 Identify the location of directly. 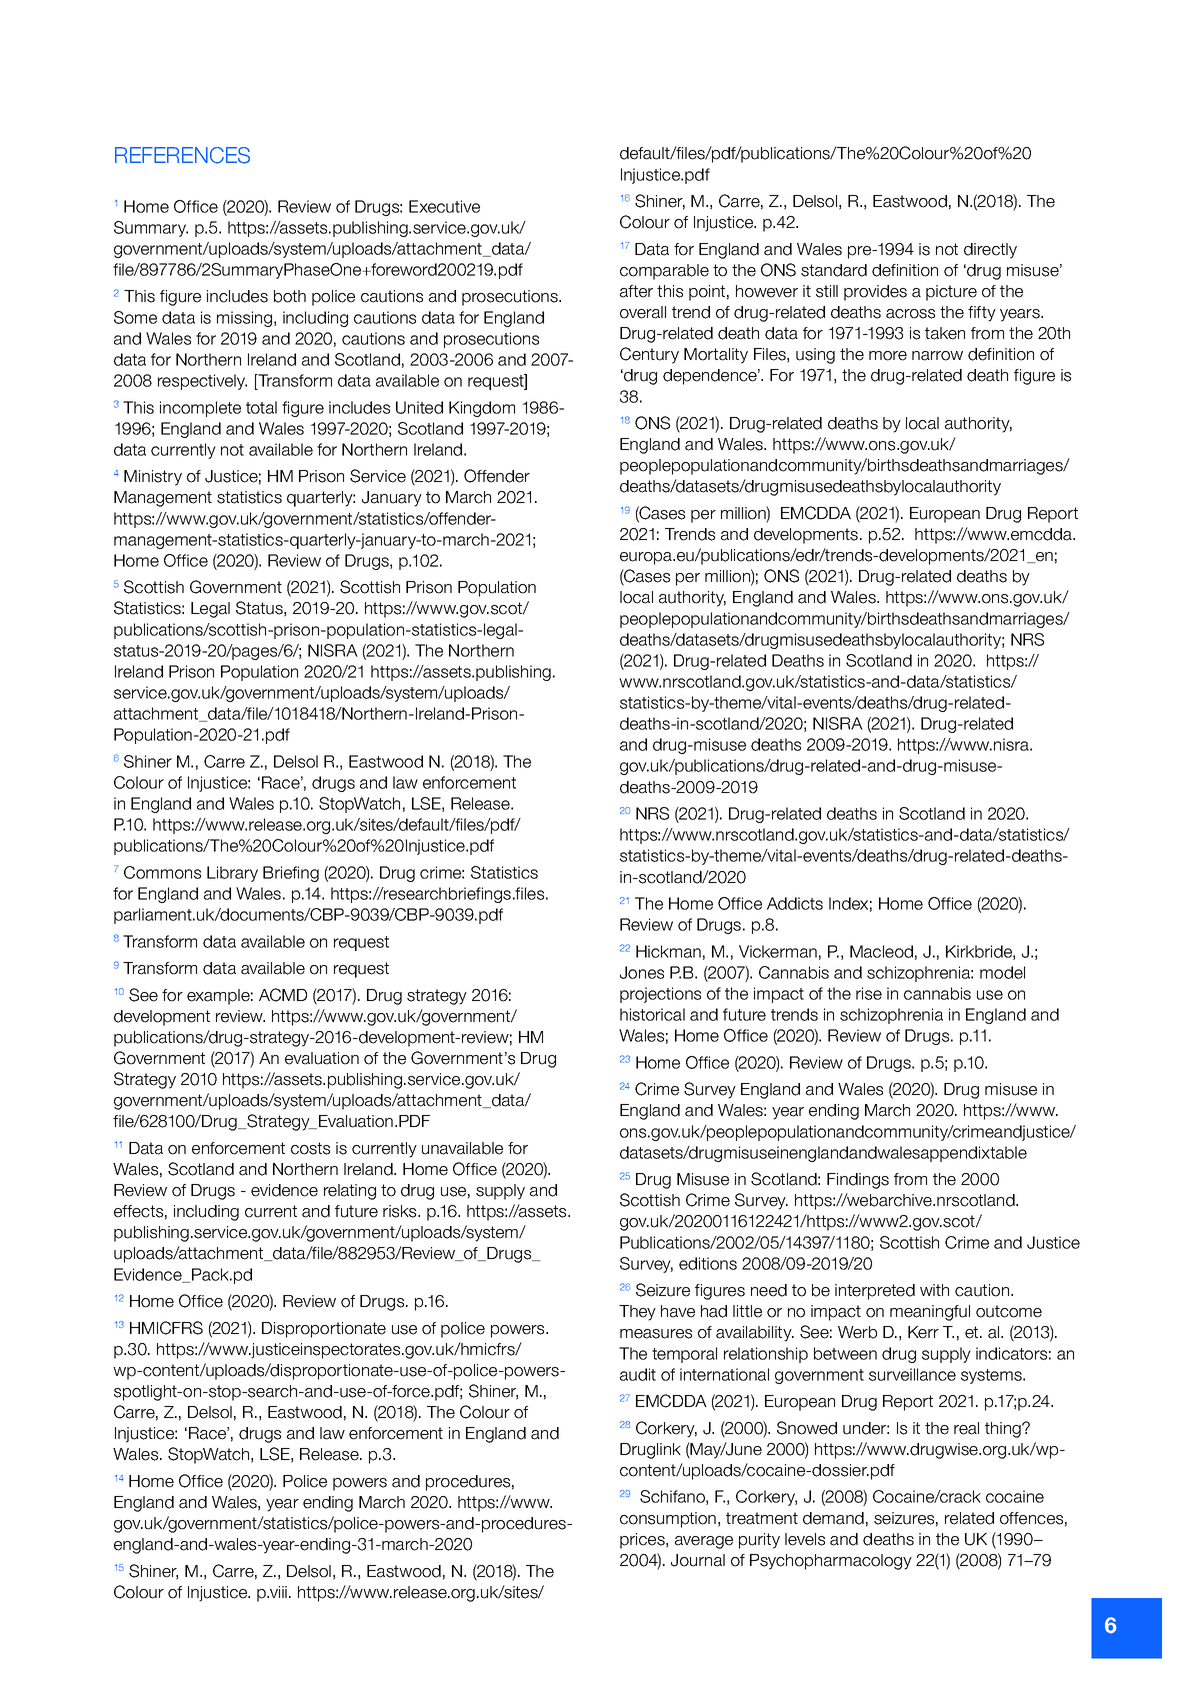
(990, 251).
